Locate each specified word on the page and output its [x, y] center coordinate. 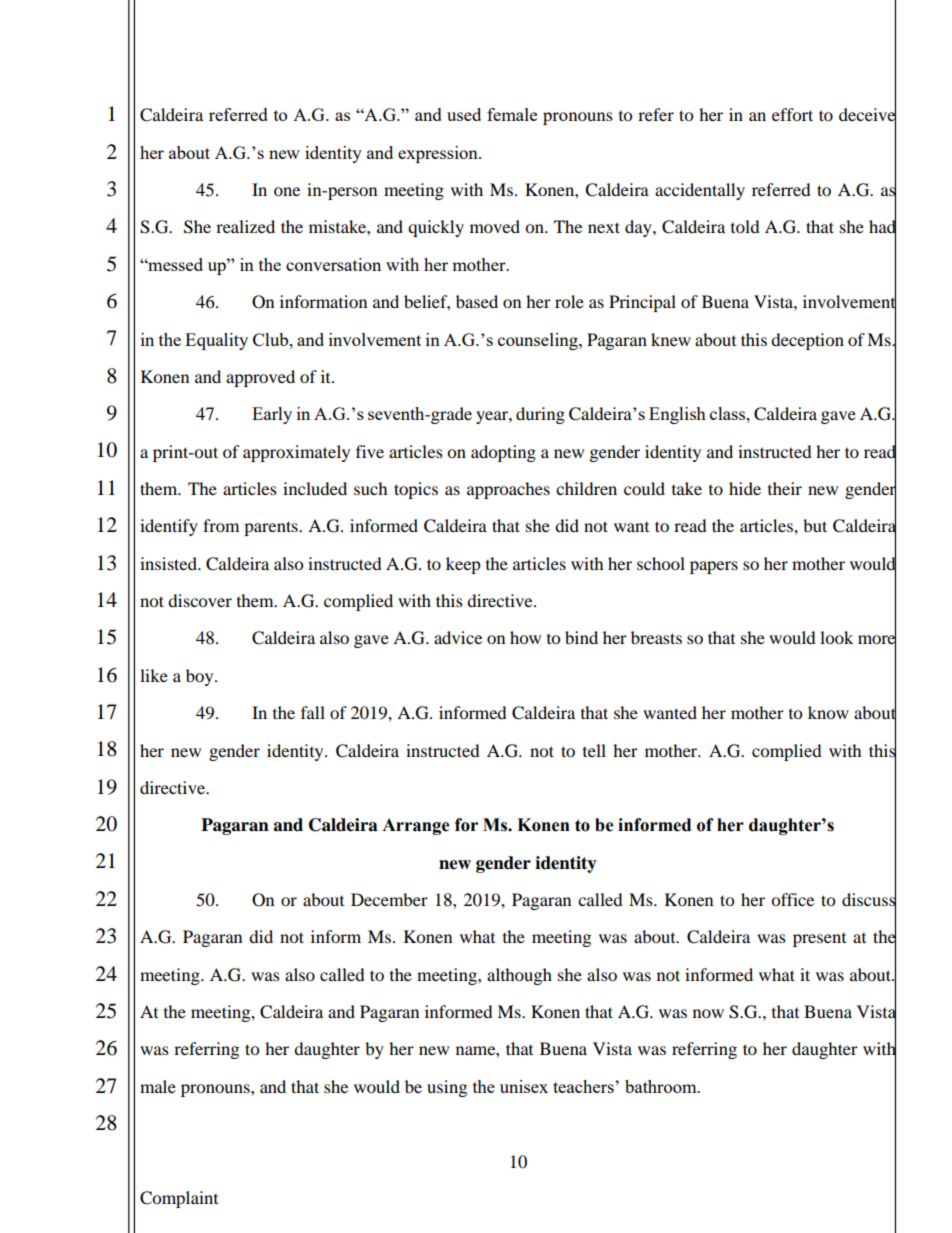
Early [272, 415]
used [464, 114]
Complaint [179, 1199]
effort [792, 114]
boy [201, 677]
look [836, 637]
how [525, 637]
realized [245, 226]
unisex [524, 1086]
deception [807, 341]
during [540, 415]
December [389, 899]
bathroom [662, 1086]
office [792, 899]
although [519, 976]
